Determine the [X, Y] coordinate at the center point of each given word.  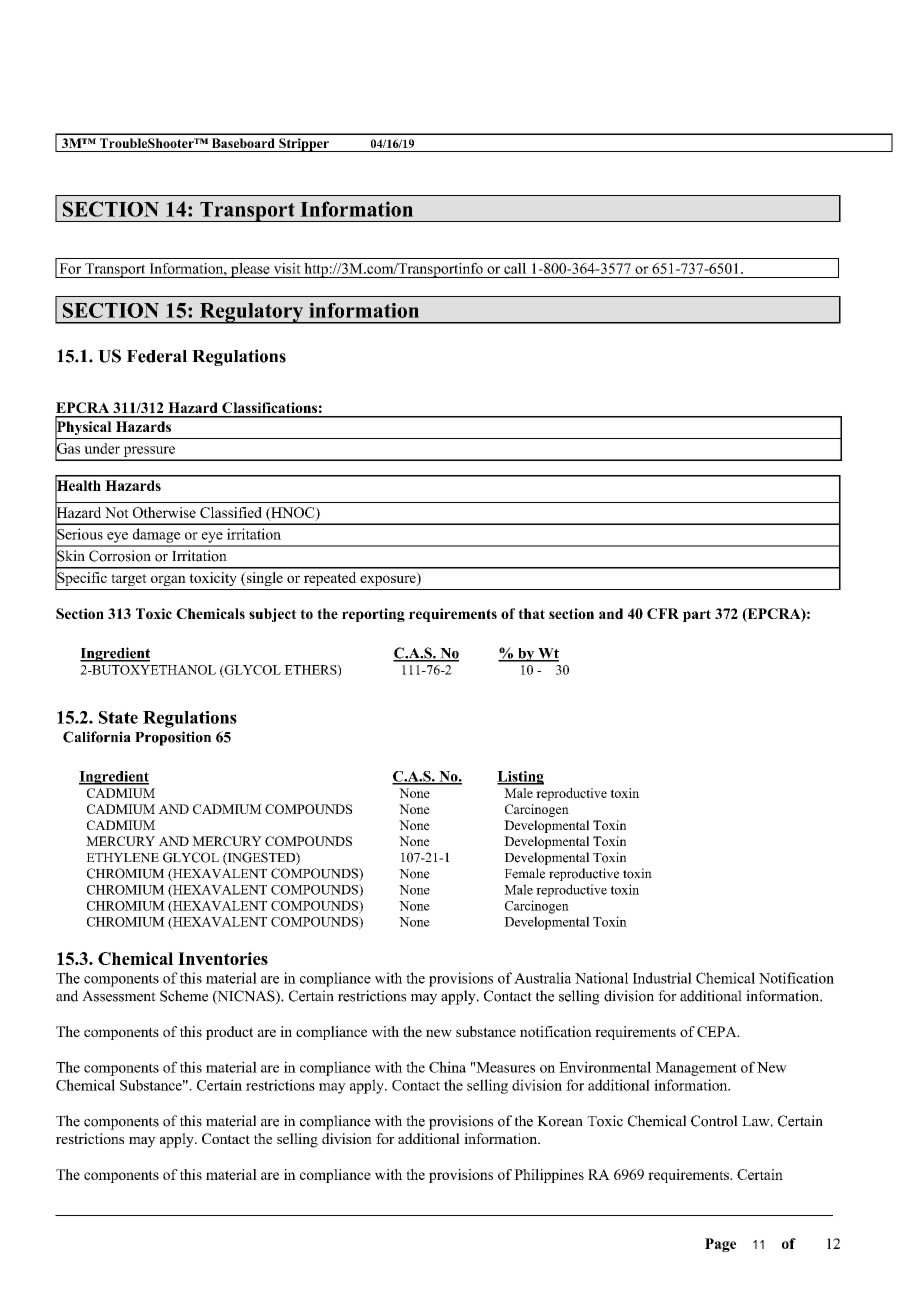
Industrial [662, 978]
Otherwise [164, 512]
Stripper [304, 145]
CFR [663, 613]
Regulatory [251, 313]
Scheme [184, 996]
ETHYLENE [123, 858]
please [250, 270]
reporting [373, 615]
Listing [520, 778]
